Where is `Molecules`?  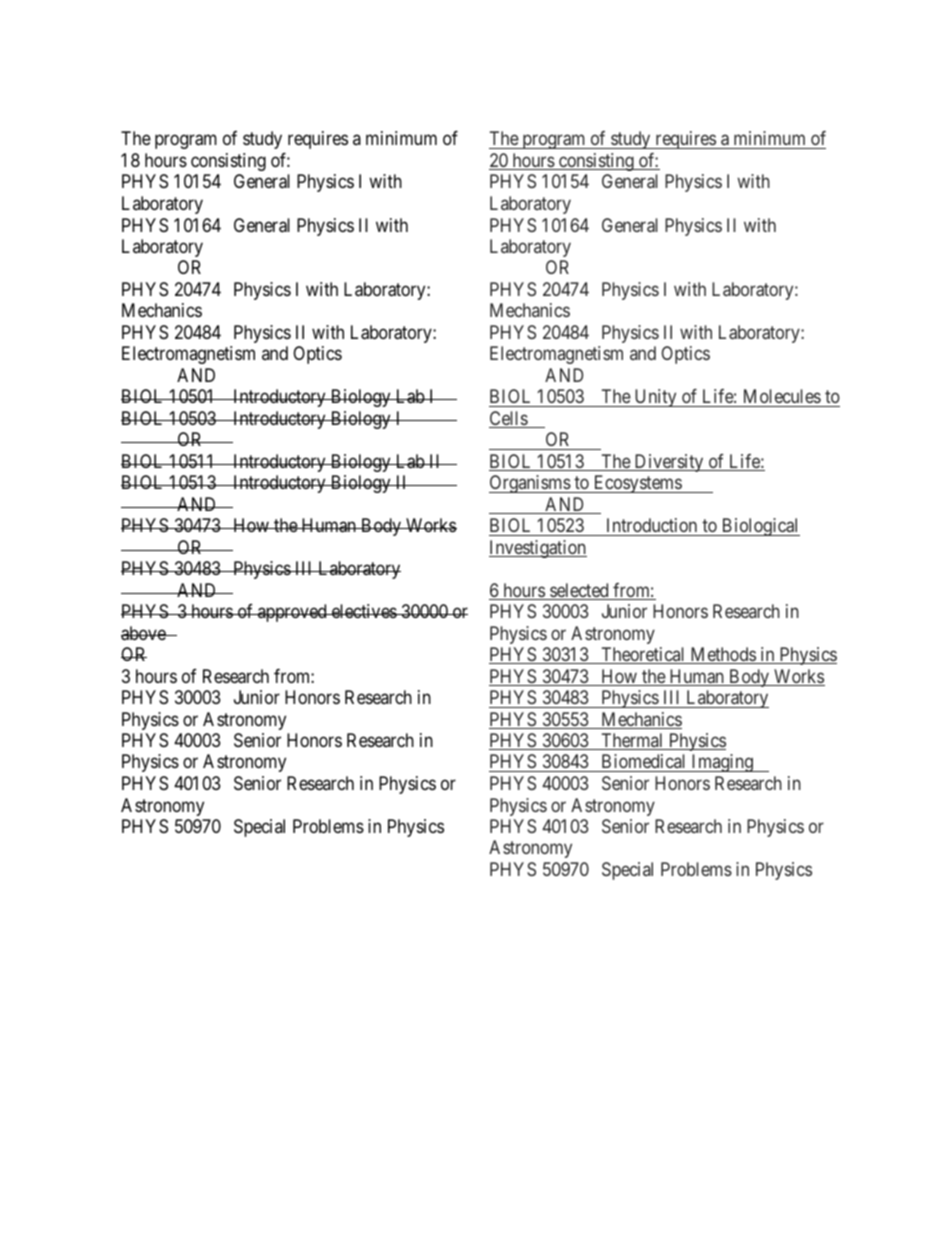
Molecules is located at coordinates (782, 396).
